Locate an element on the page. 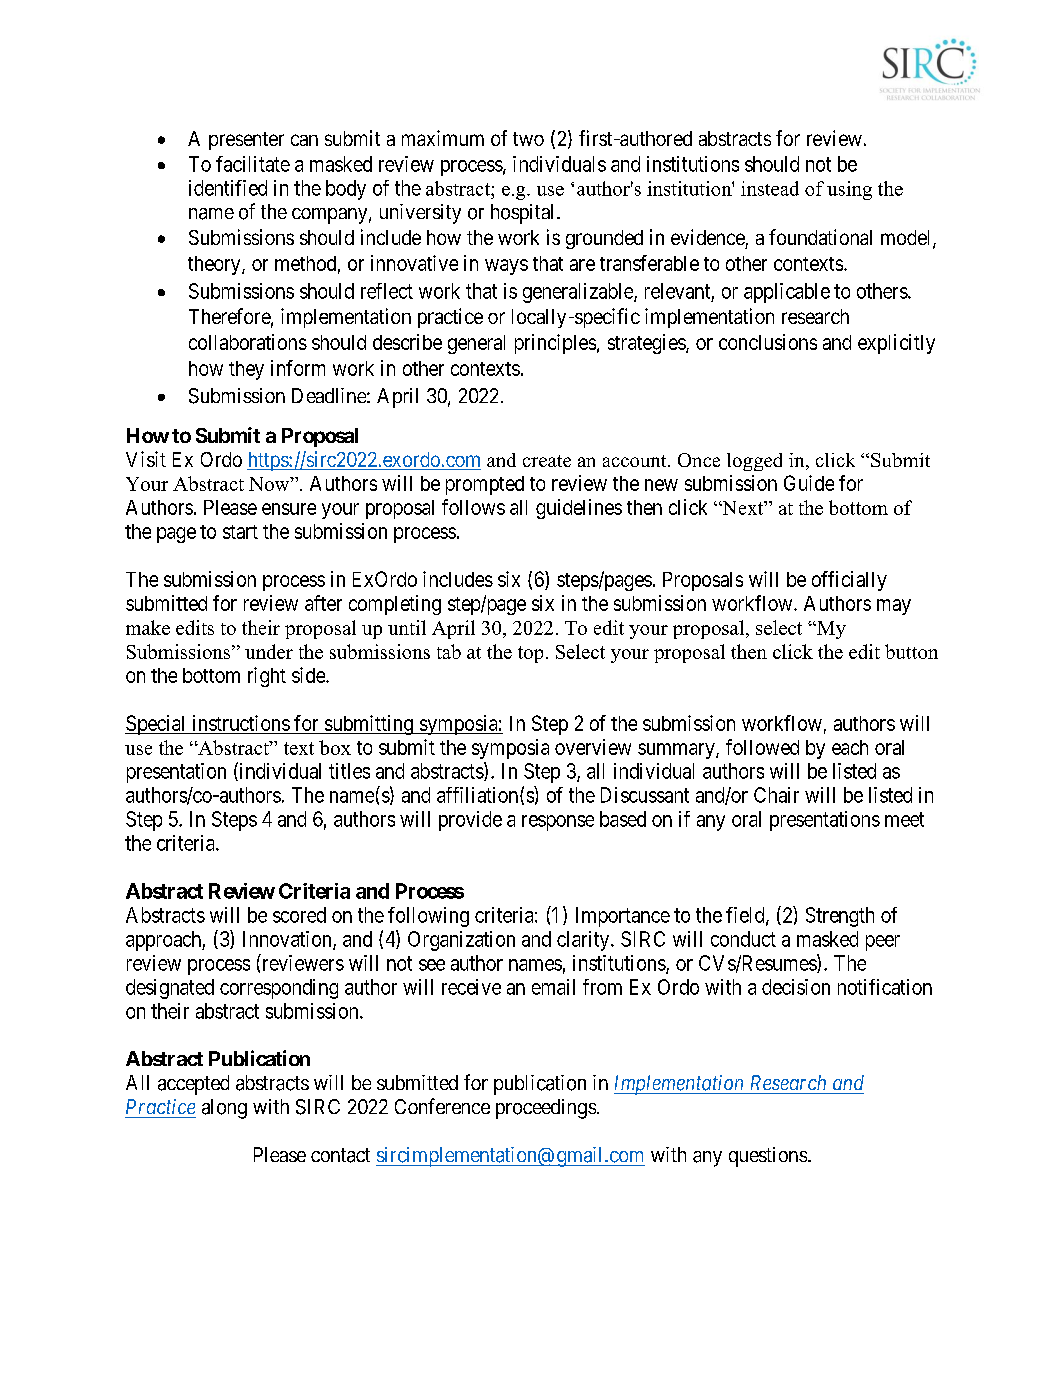  facilitate is located at coordinates (253, 164).
